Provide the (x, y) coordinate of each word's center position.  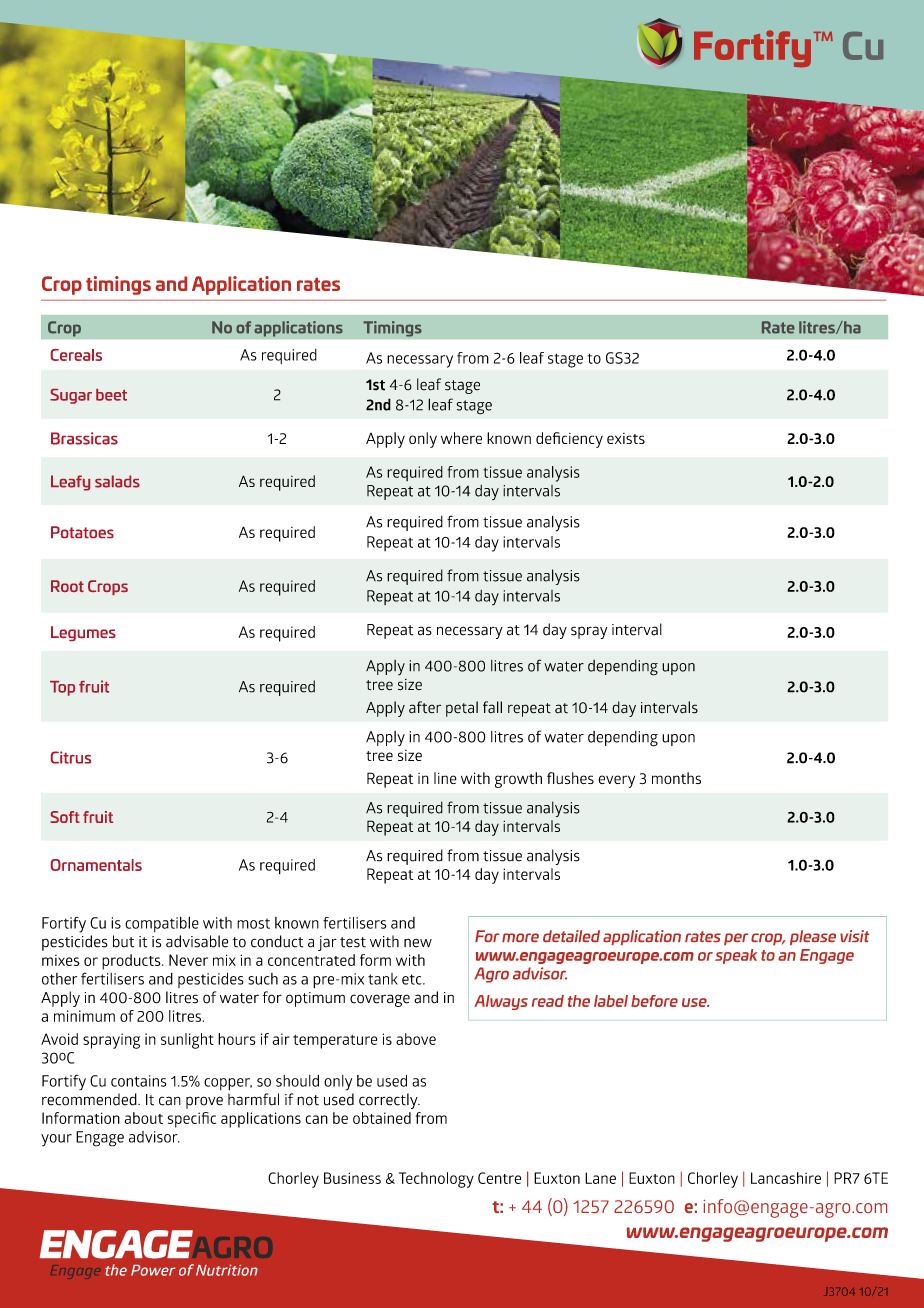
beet (111, 395)
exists (626, 438)
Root (67, 586)
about (143, 1118)
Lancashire (786, 1178)
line (445, 778)
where (461, 438)
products (132, 962)
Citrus (71, 757)
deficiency (569, 440)
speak (736, 956)
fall (492, 707)
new (418, 943)
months (676, 778)
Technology (436, 1180)
